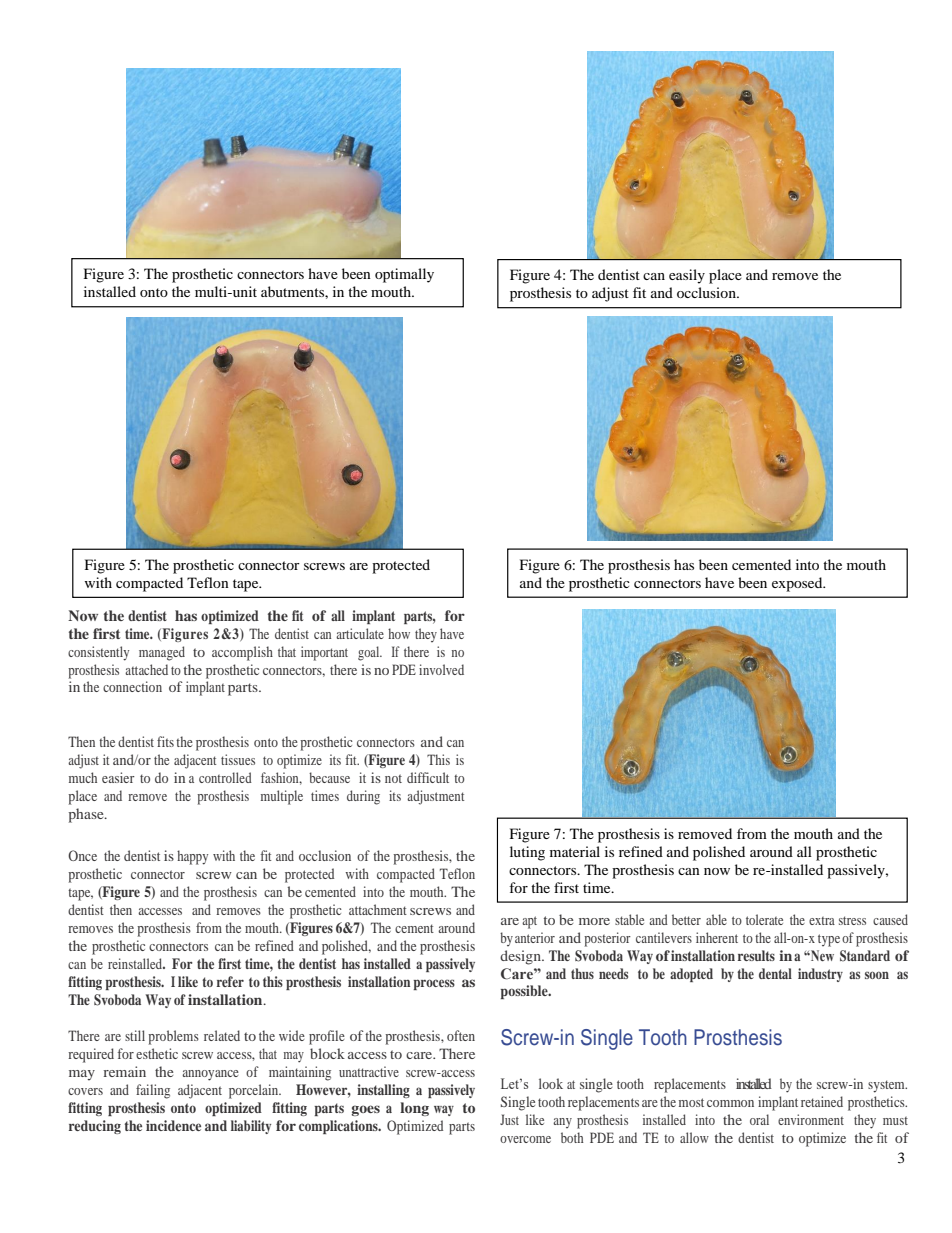  I want to click on exposed, so click(798, 584).
